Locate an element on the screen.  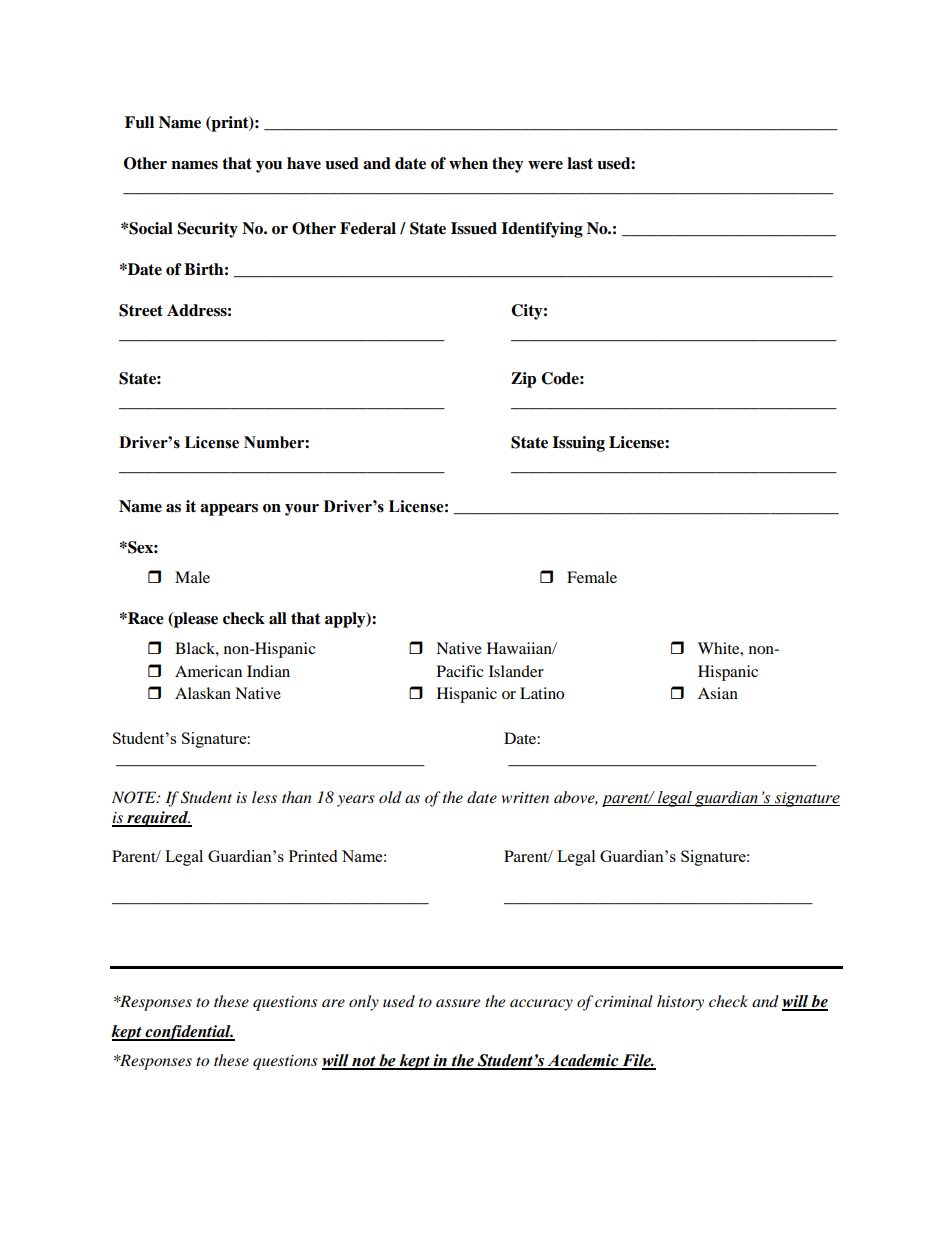
last is located at coordinates (580, 163).
